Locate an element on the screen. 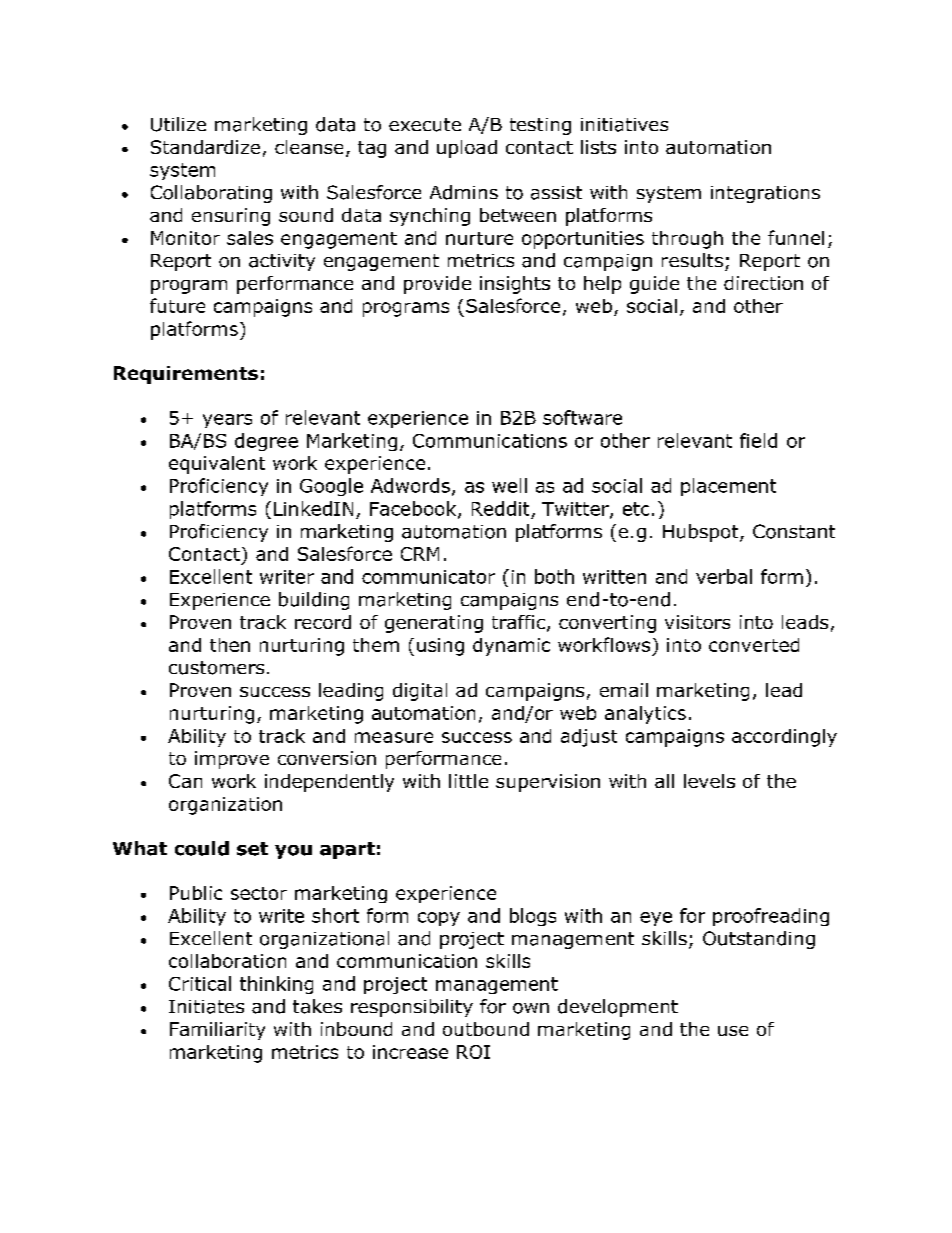  use is located at coordinates (733, 1031).
